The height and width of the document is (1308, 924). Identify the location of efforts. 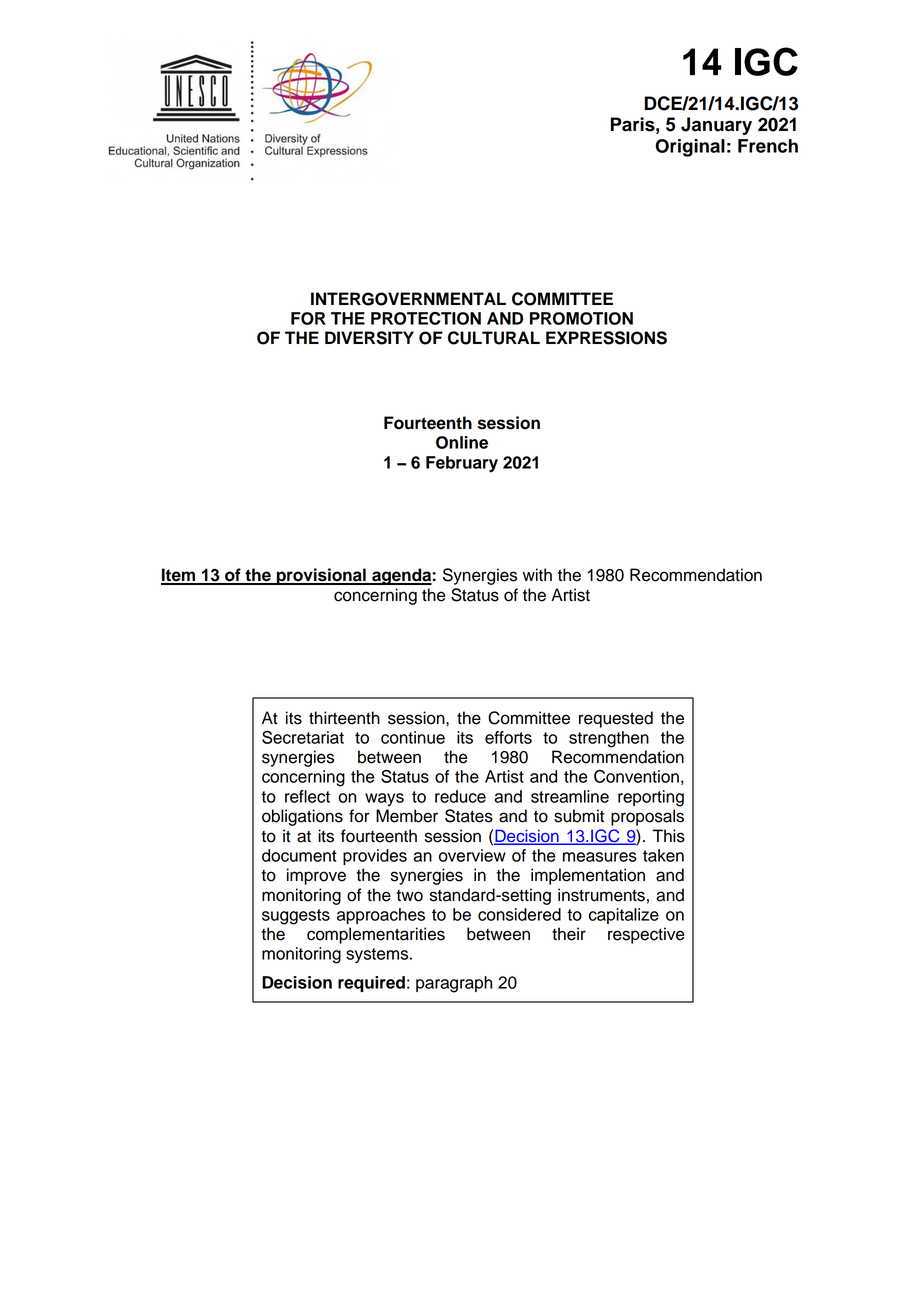
(508, 737).
